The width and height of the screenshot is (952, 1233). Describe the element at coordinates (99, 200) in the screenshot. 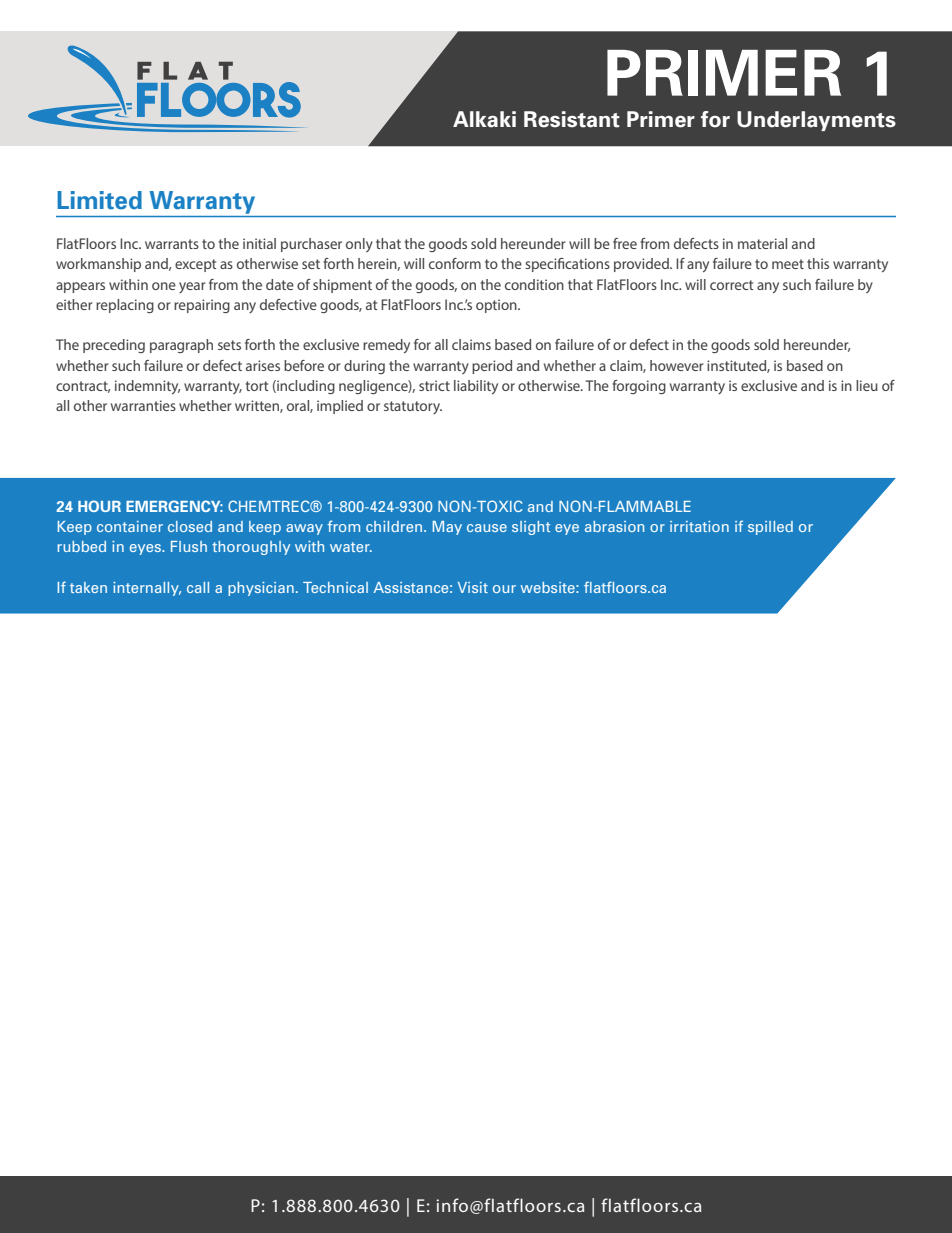

I see `Limited` at that location.
